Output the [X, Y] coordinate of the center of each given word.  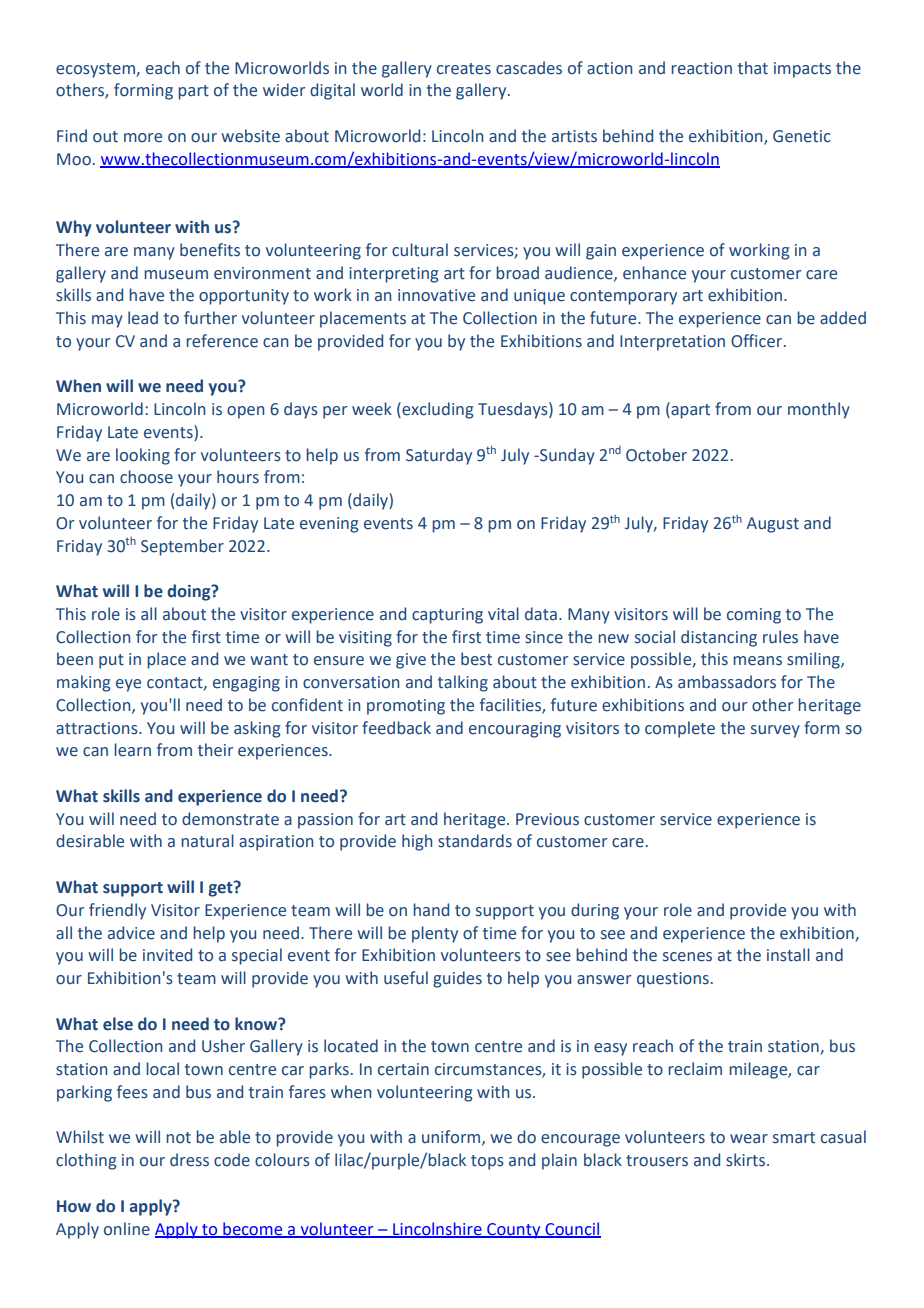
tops [487, 1162]
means [757, 661]
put [111, 661]
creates [464, 69]
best [476, 659]
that [753, 68]
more [143, 138]
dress [189, 1160]
